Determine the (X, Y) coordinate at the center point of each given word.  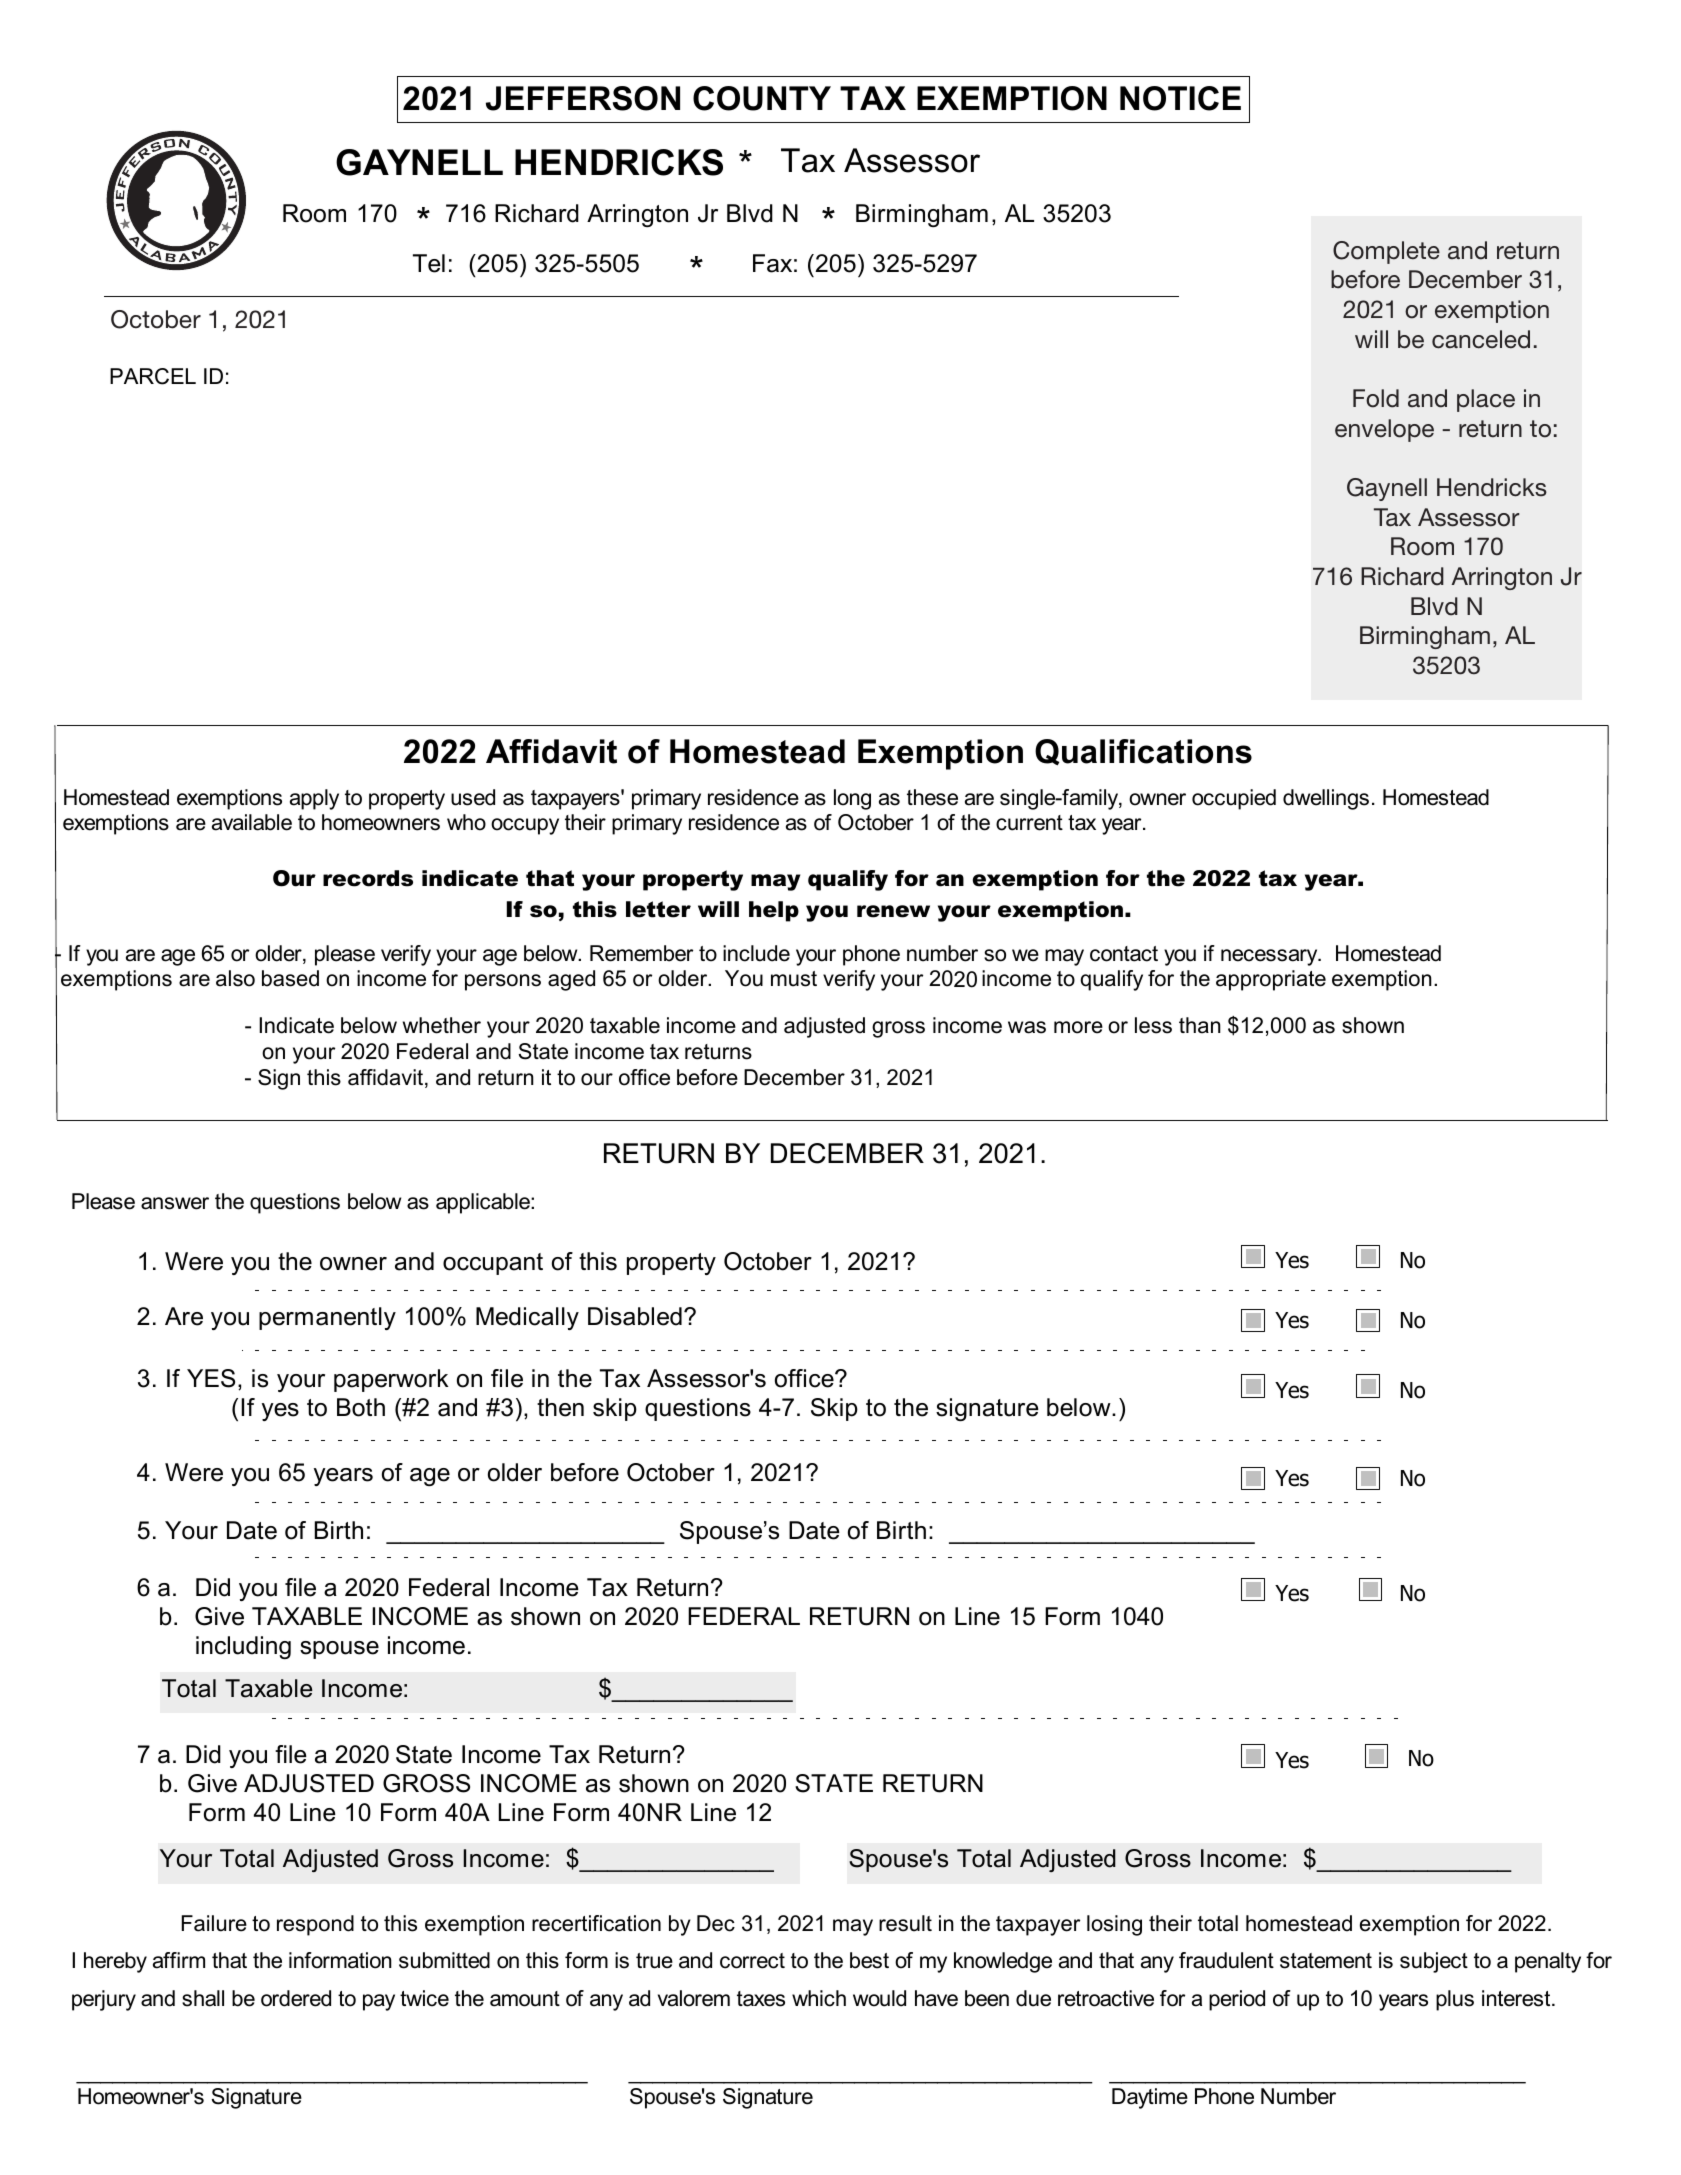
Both (361, 1407)
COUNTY (762, 98)
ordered (296, 1998)
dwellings (1326, 799)
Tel (429, 263)
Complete (1386, 252)
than (1200, 1025)
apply (314, 799)
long (852, 799)
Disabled (635, 1316)
